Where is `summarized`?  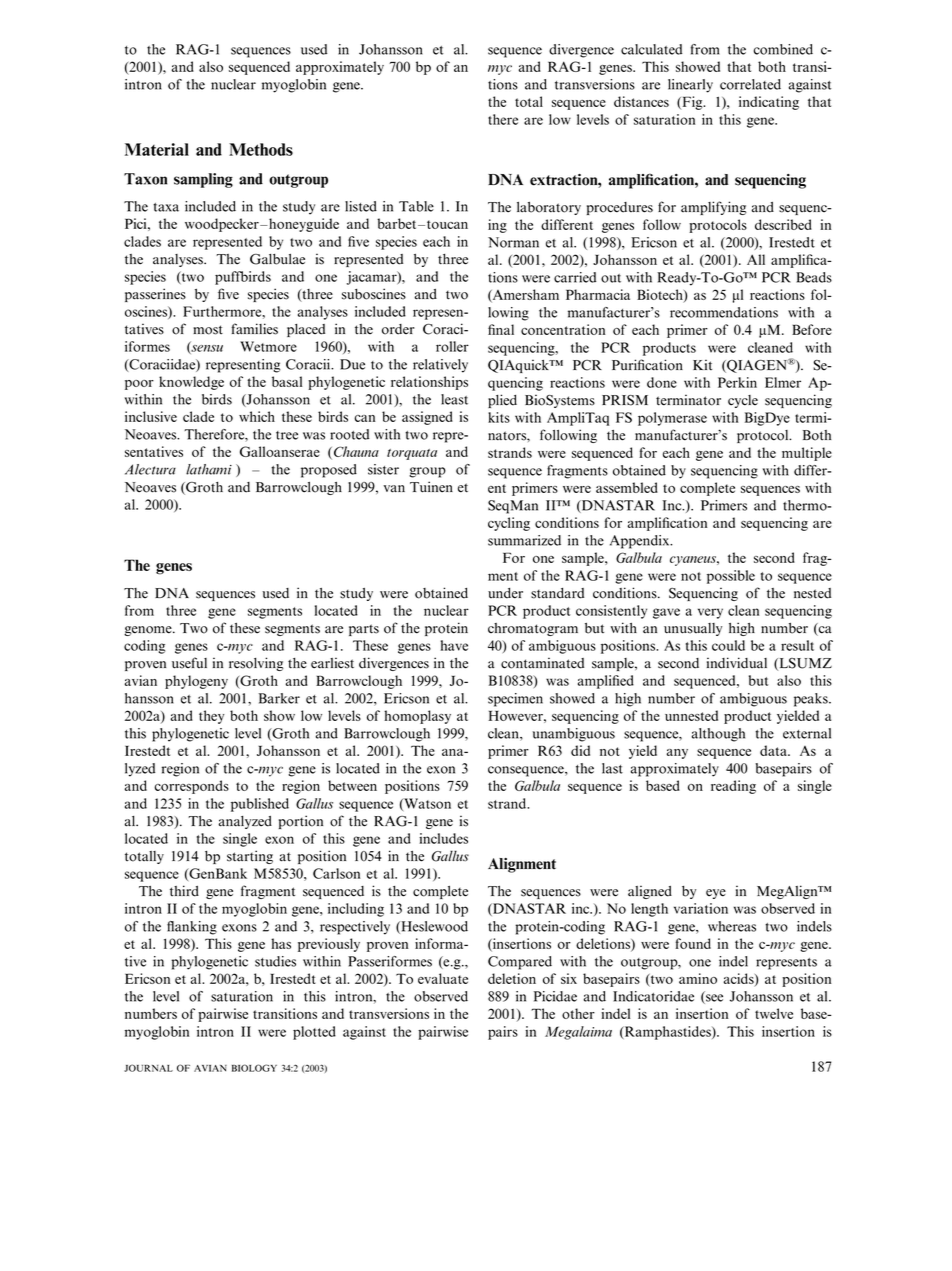 summarized is located at coordinates (524, 540).
